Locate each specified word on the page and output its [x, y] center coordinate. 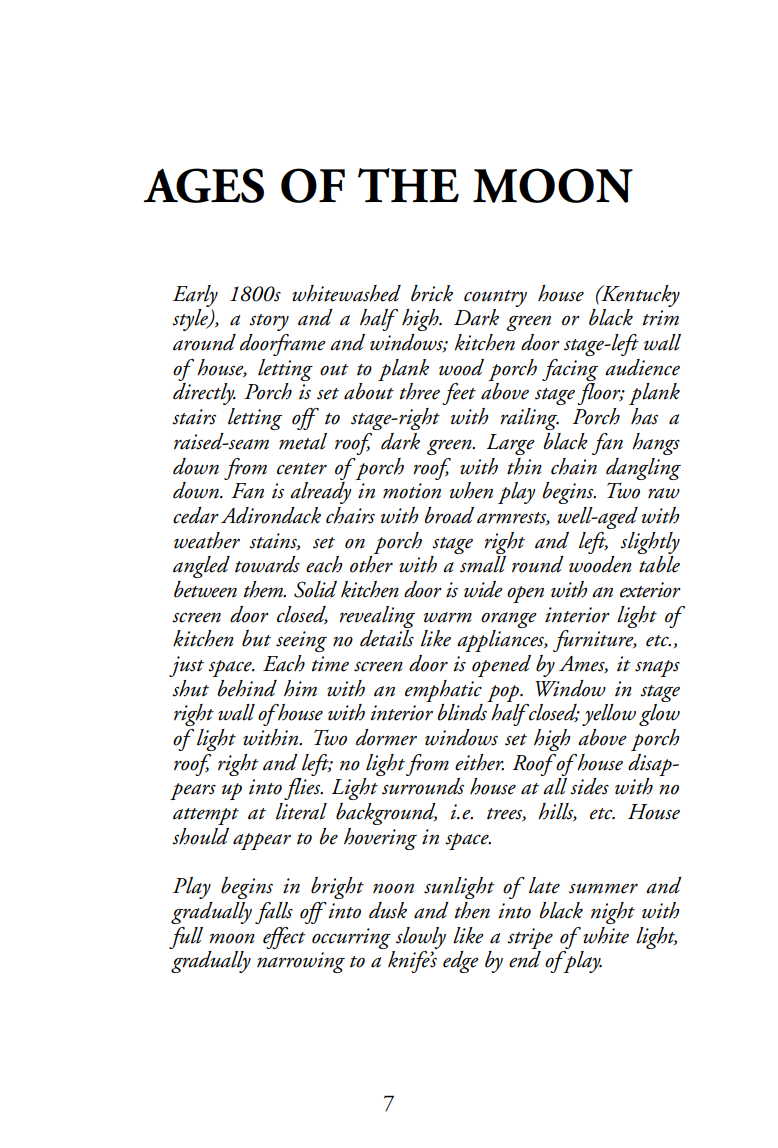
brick [432, 293]
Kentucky [639, 296]
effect [284, 938]
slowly [421, 938]
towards [267, 564]
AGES [204, 185]
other [371, 564]
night [613, 913]
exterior [650, 590]
